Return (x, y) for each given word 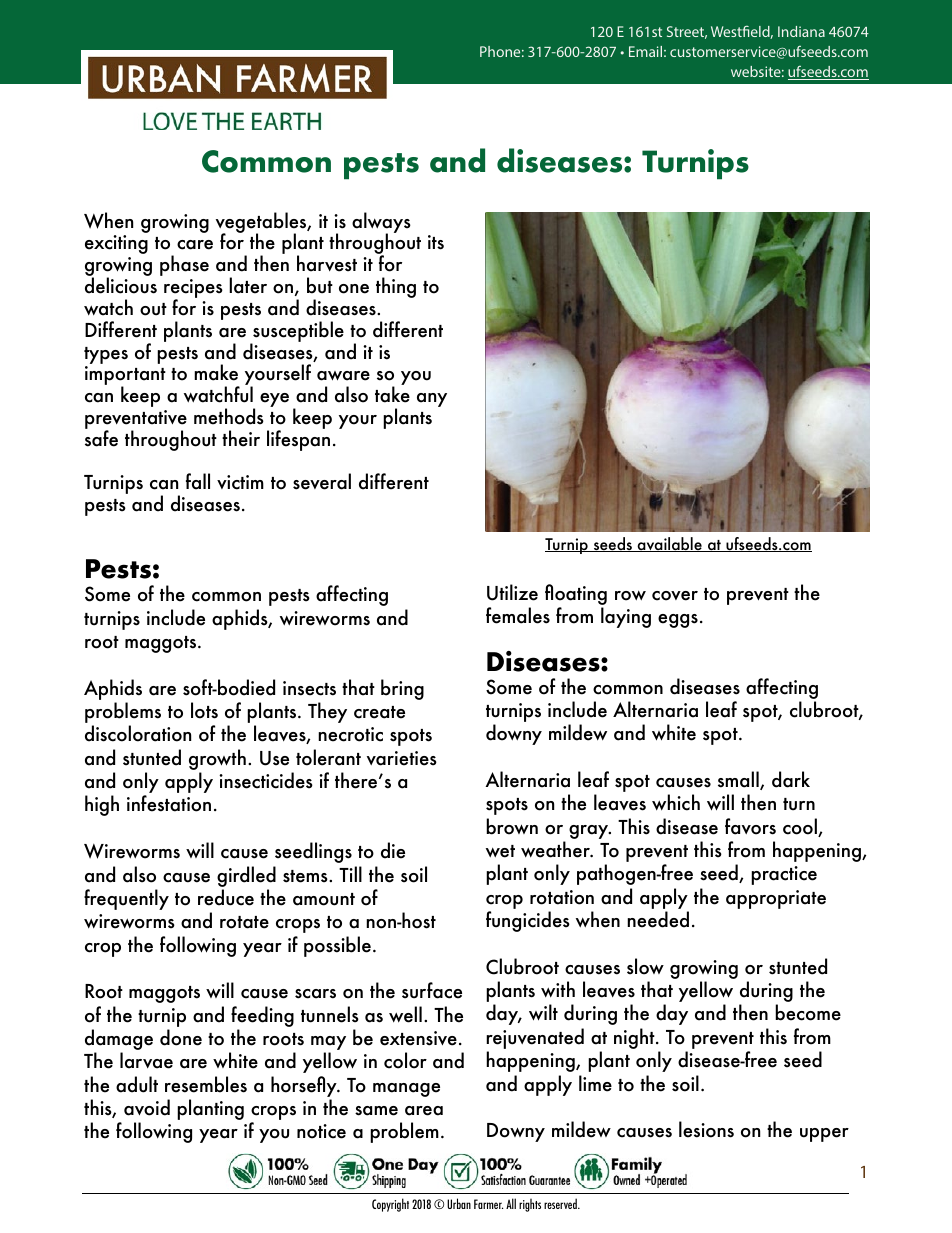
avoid (147, 1107)
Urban (459, 1203)
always (381, 223)
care (195, 245)
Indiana (801, 31)
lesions (706, 1129)
